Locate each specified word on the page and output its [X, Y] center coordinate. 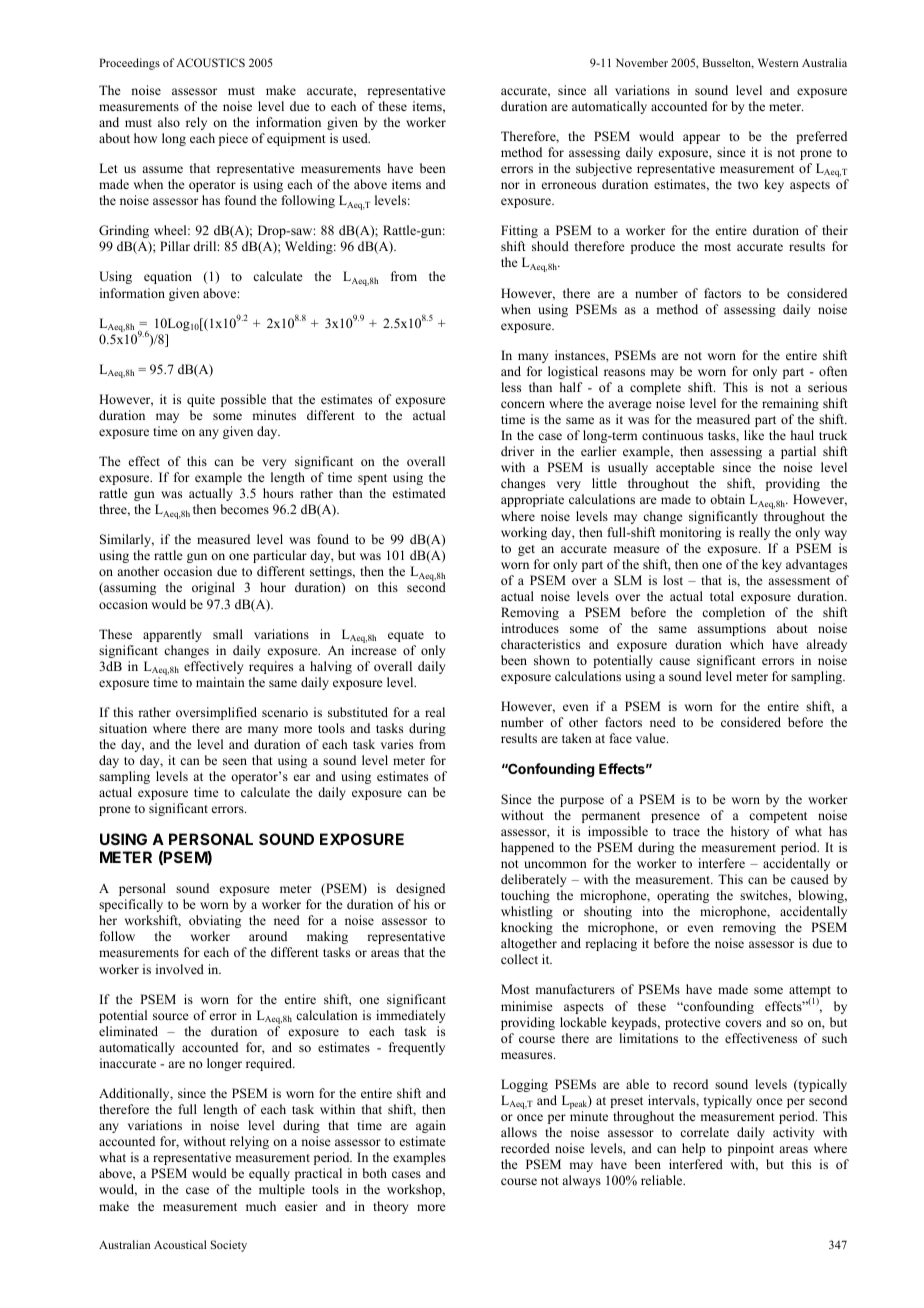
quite [201, 400]
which [747, 644]
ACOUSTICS [210, 62]
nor [510, 185]
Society [229, 1246]
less [511, 387]
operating [683, 896]
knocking [527, 928]
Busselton [728, 63]
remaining [790, 404]
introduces [530, 628]
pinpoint [751, 1149]
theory [391, 1207]
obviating [215, 921]
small [228, 634]
